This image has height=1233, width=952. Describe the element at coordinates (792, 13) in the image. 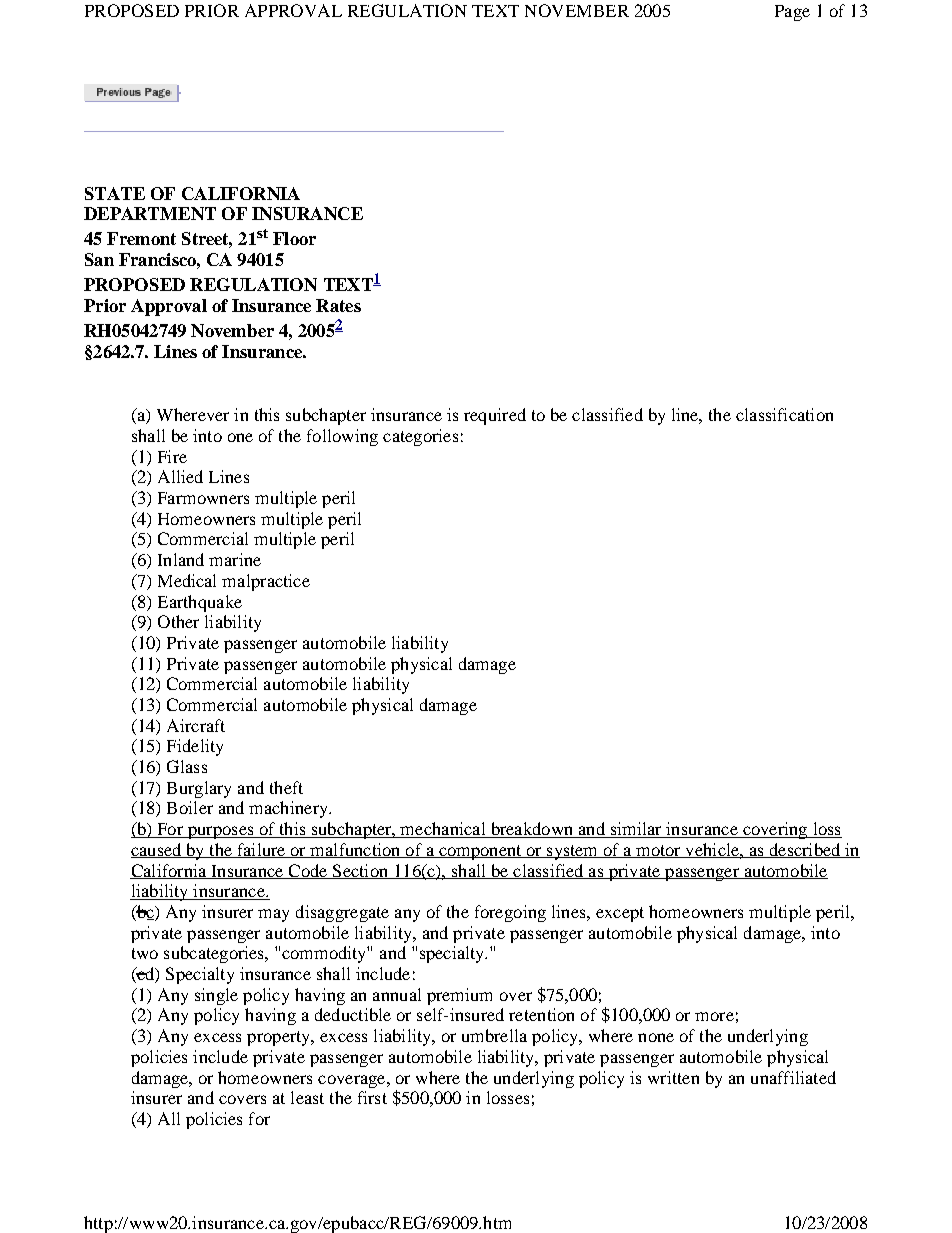

I see `Page` at that location.
